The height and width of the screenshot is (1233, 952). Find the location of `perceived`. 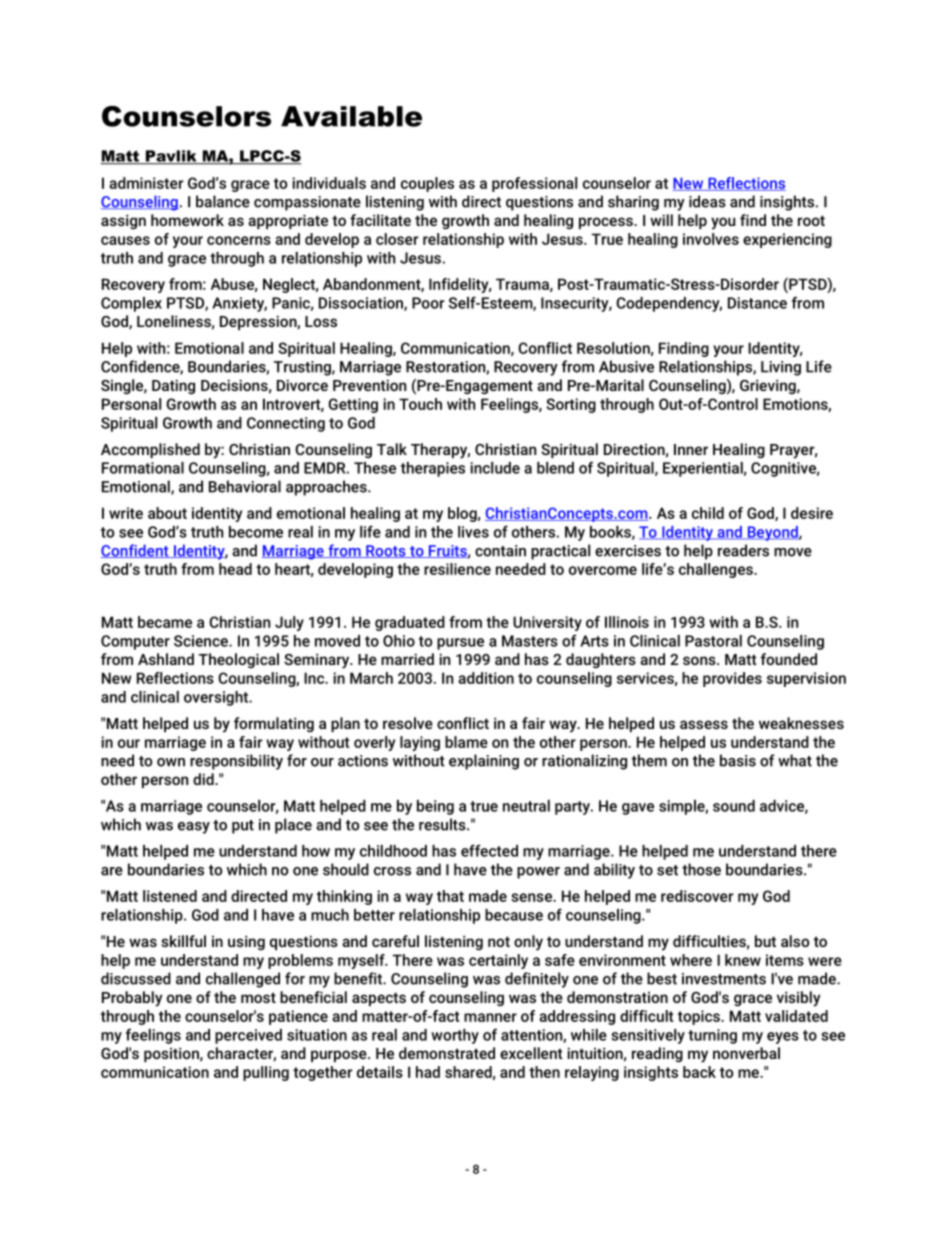

perceived is located at coordinates (248, 1036).
